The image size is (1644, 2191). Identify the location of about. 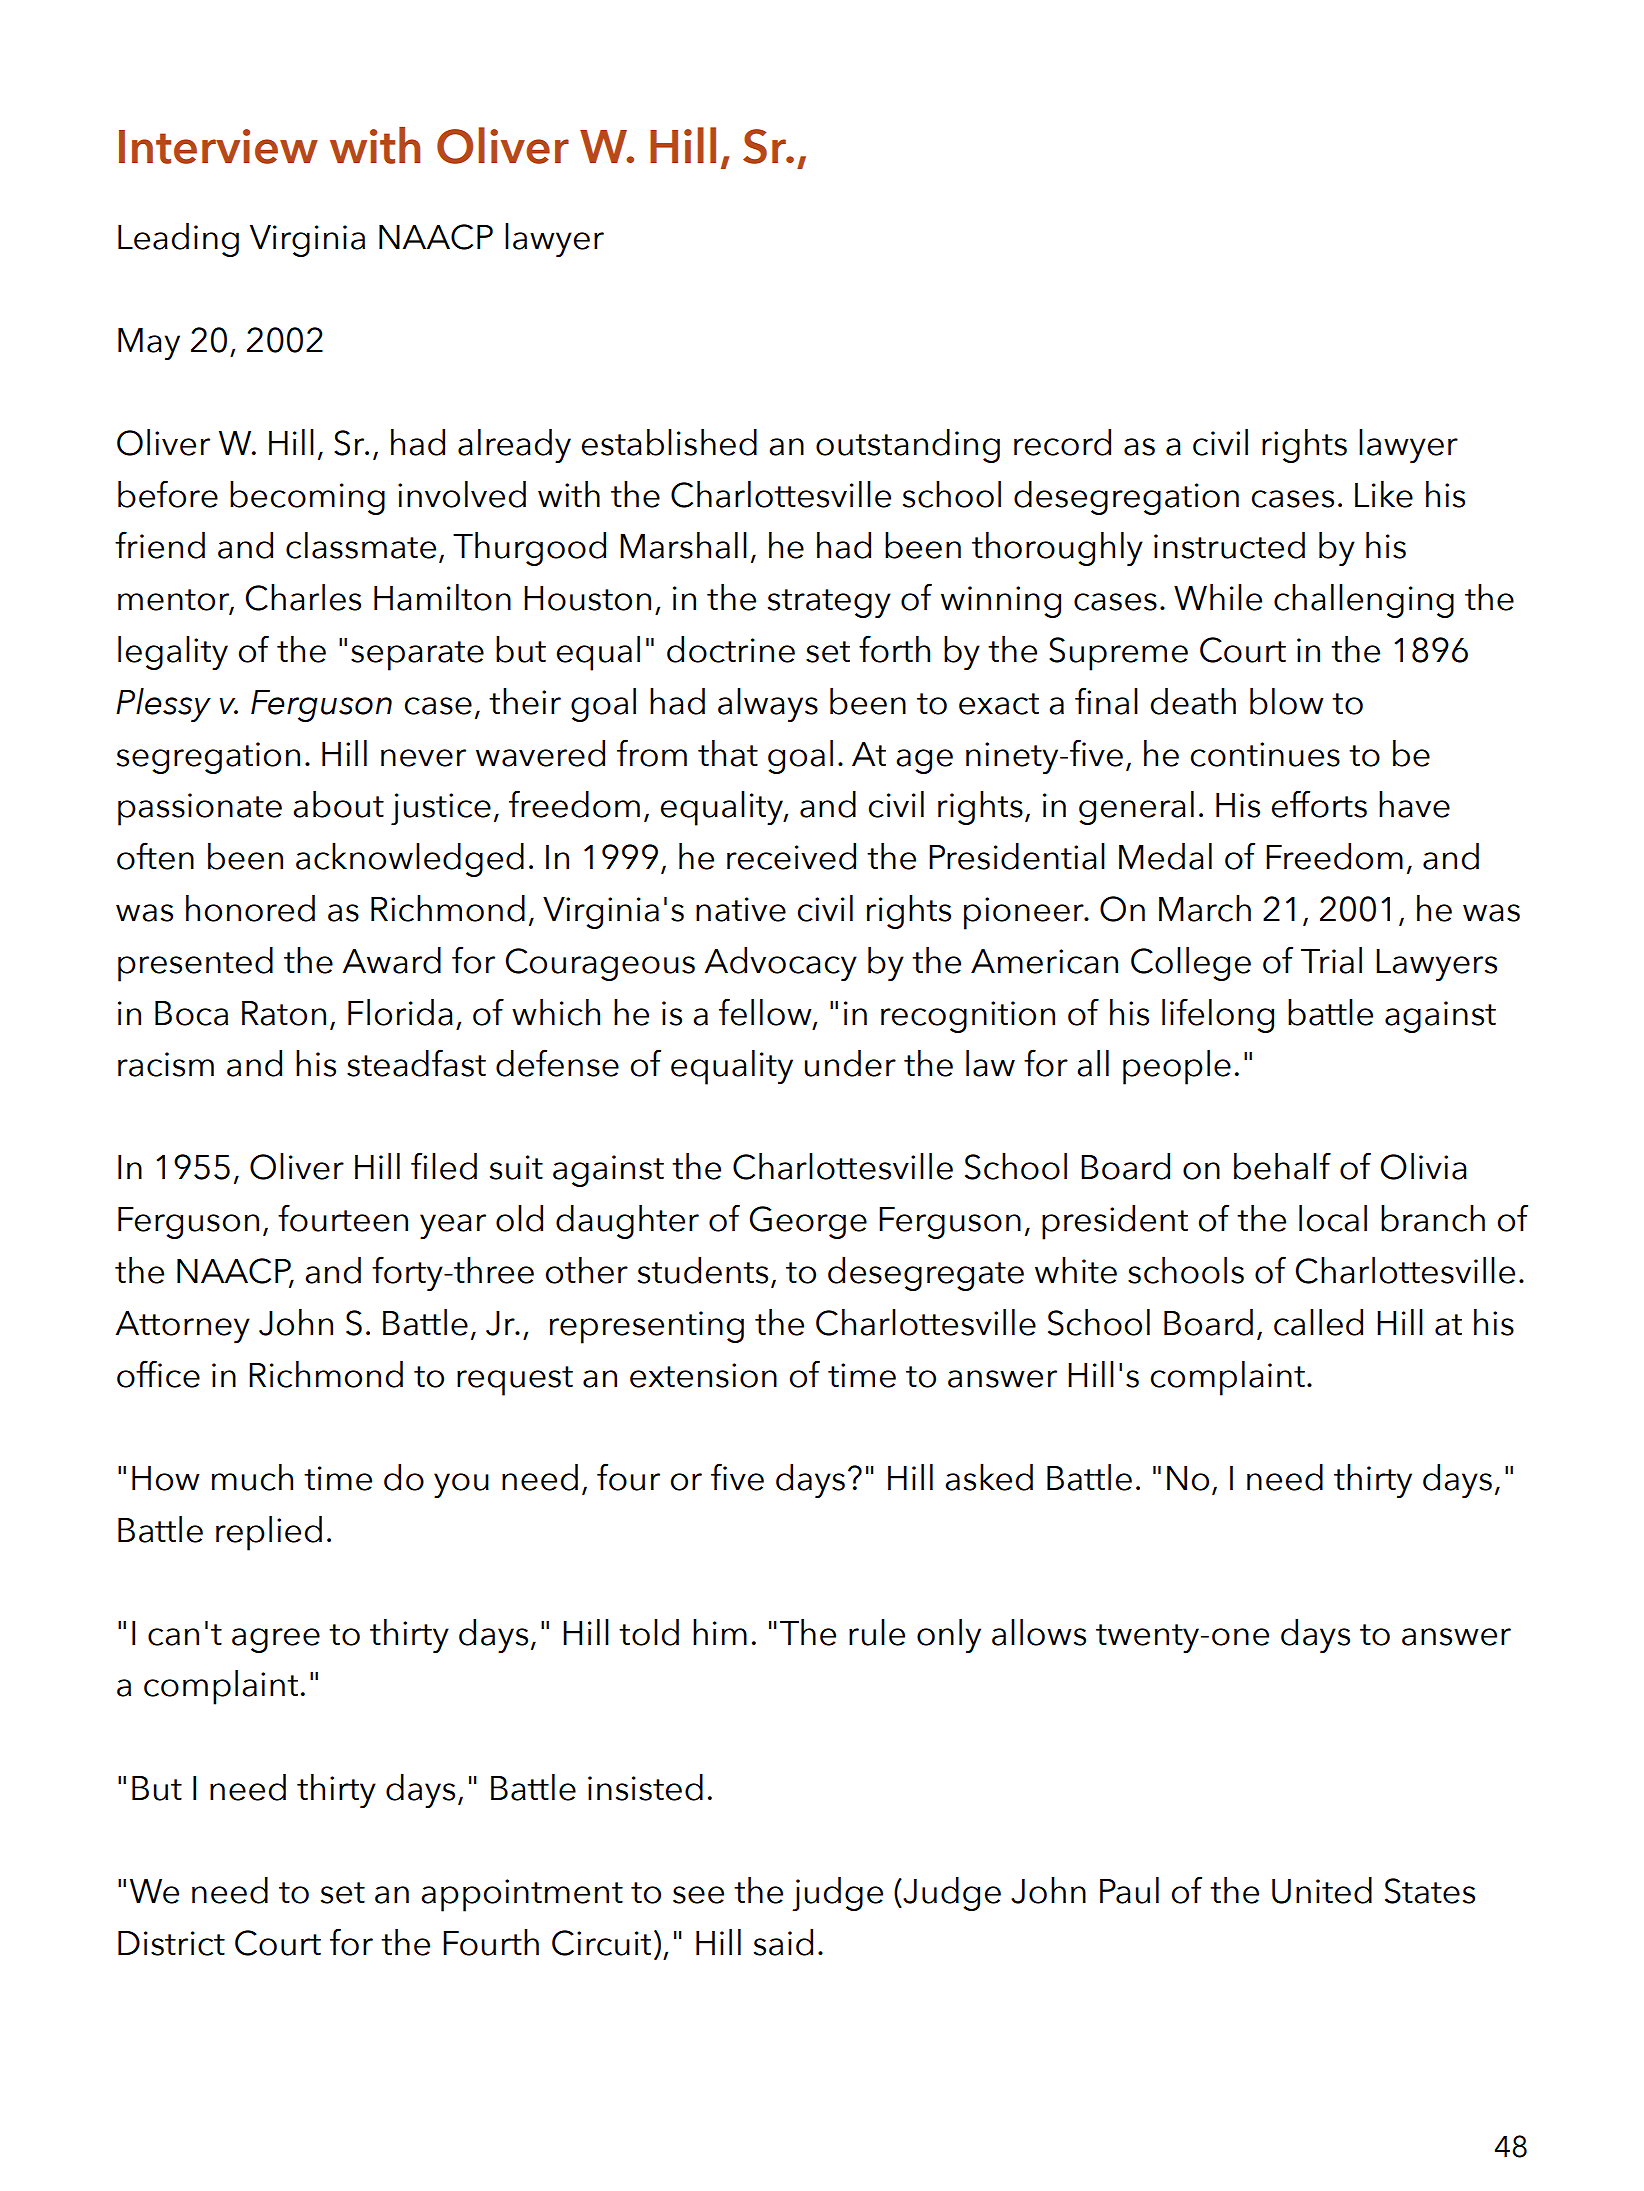
(338, 804).
